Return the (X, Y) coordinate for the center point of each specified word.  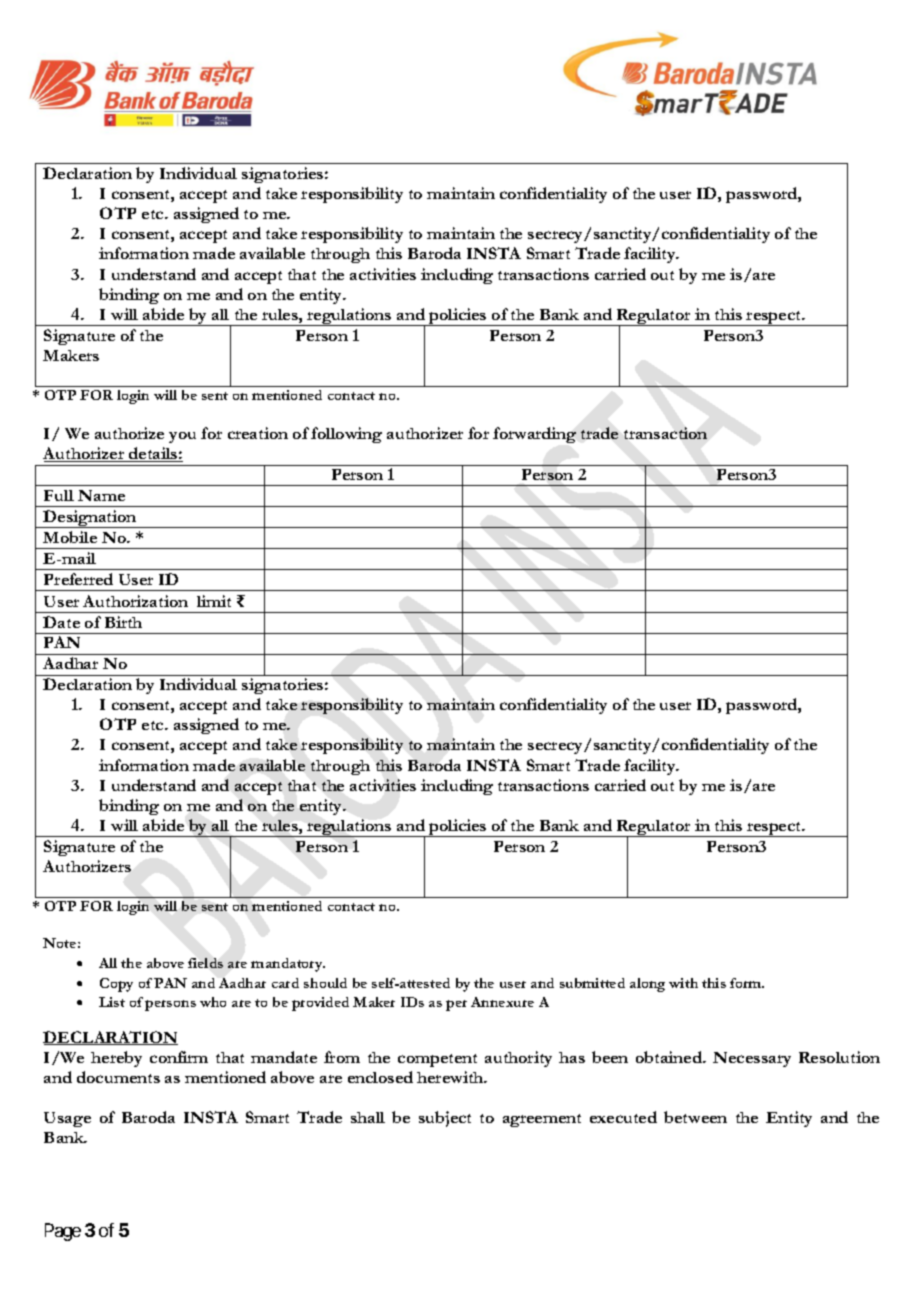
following (346, 435)
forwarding (534, 435)
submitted (592, 983)
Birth (123, 622)
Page (63, 1232)
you (182, 437)
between (695, 1117)
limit (214, 601)
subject (445, 1119)
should (325, 983)
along (647, 985)
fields (205, 963)
